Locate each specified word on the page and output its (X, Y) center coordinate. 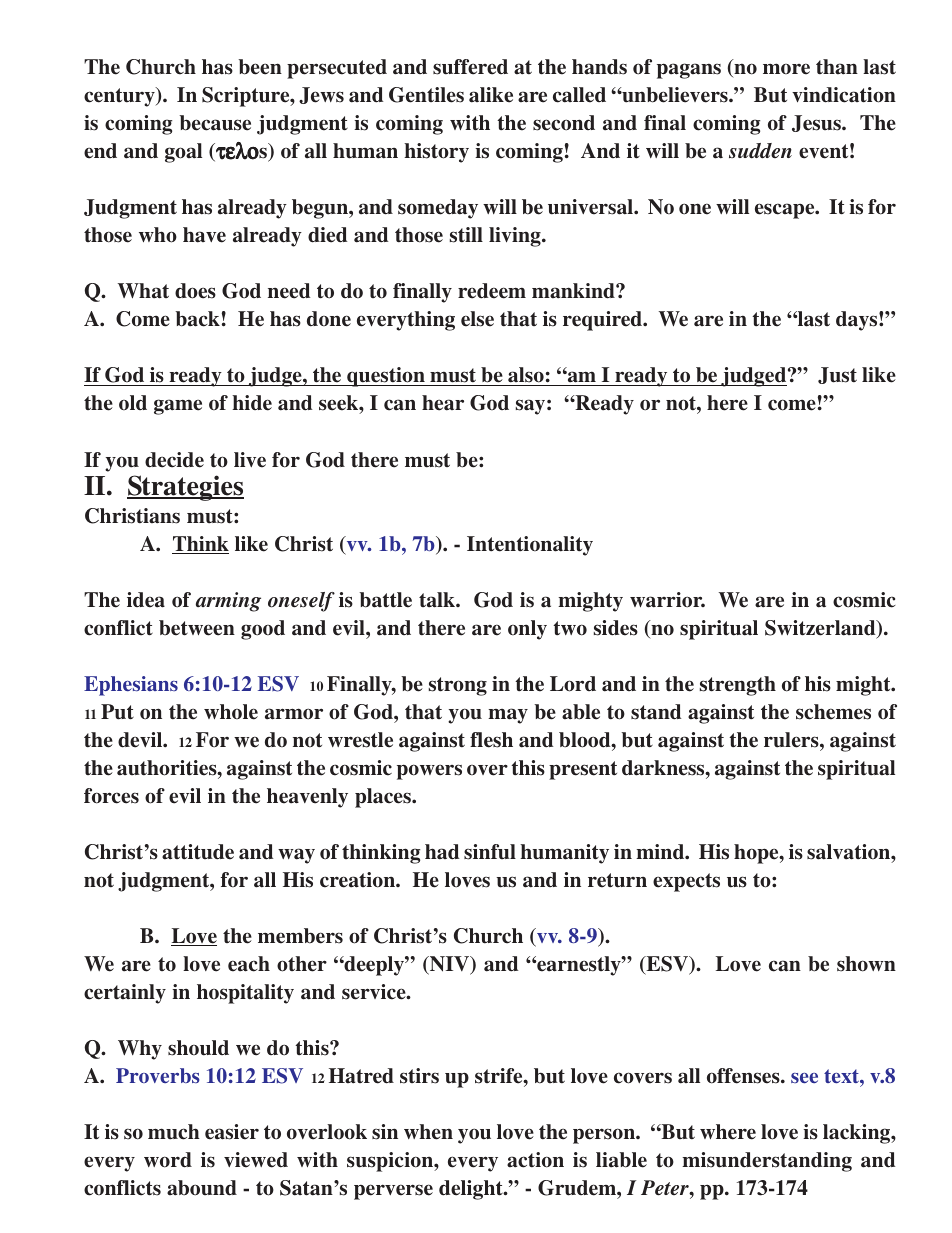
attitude (198, 852)
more (786, 69)
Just (837, 375)
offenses (744, 1076)
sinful (490, 852)
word (168, 1160)
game (178, 407)
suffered (470, 67)
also (526, 376)
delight (472, 1190)
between (197, 628)
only (527, 630)
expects (686, 882)
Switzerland (821, 629)
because (215, 123)
